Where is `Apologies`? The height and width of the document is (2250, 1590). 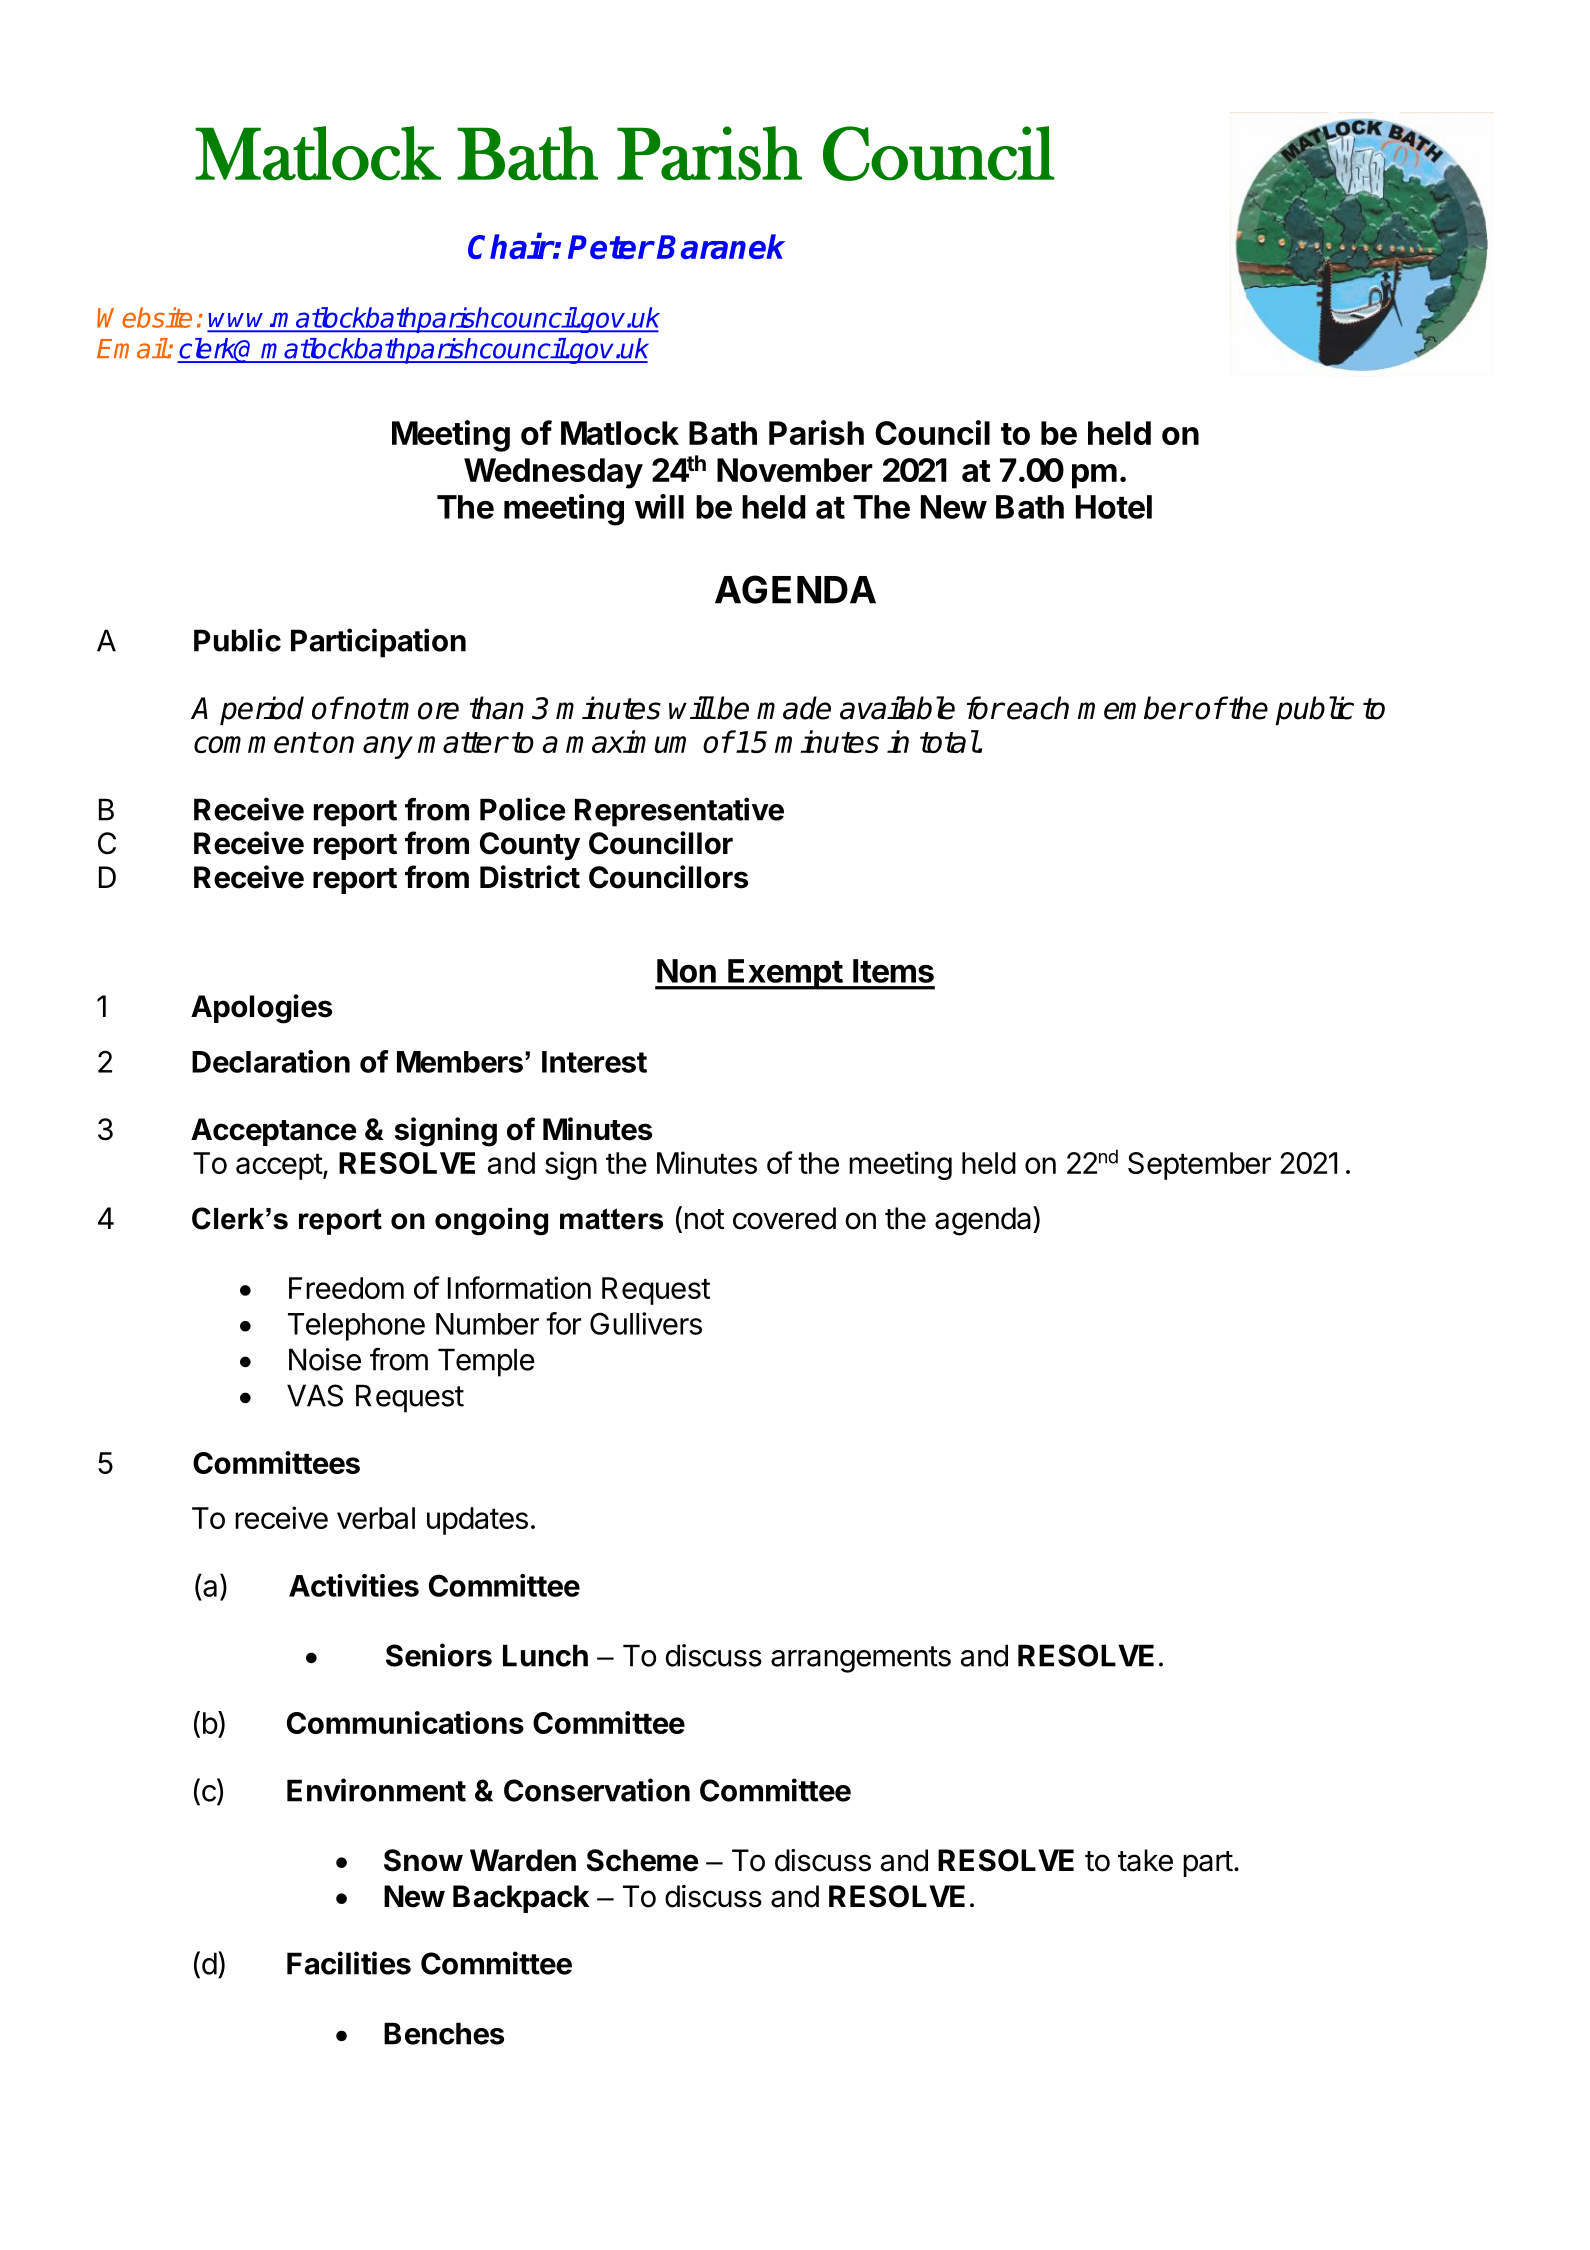
Apologies is located at coordinates (261, 1009).
